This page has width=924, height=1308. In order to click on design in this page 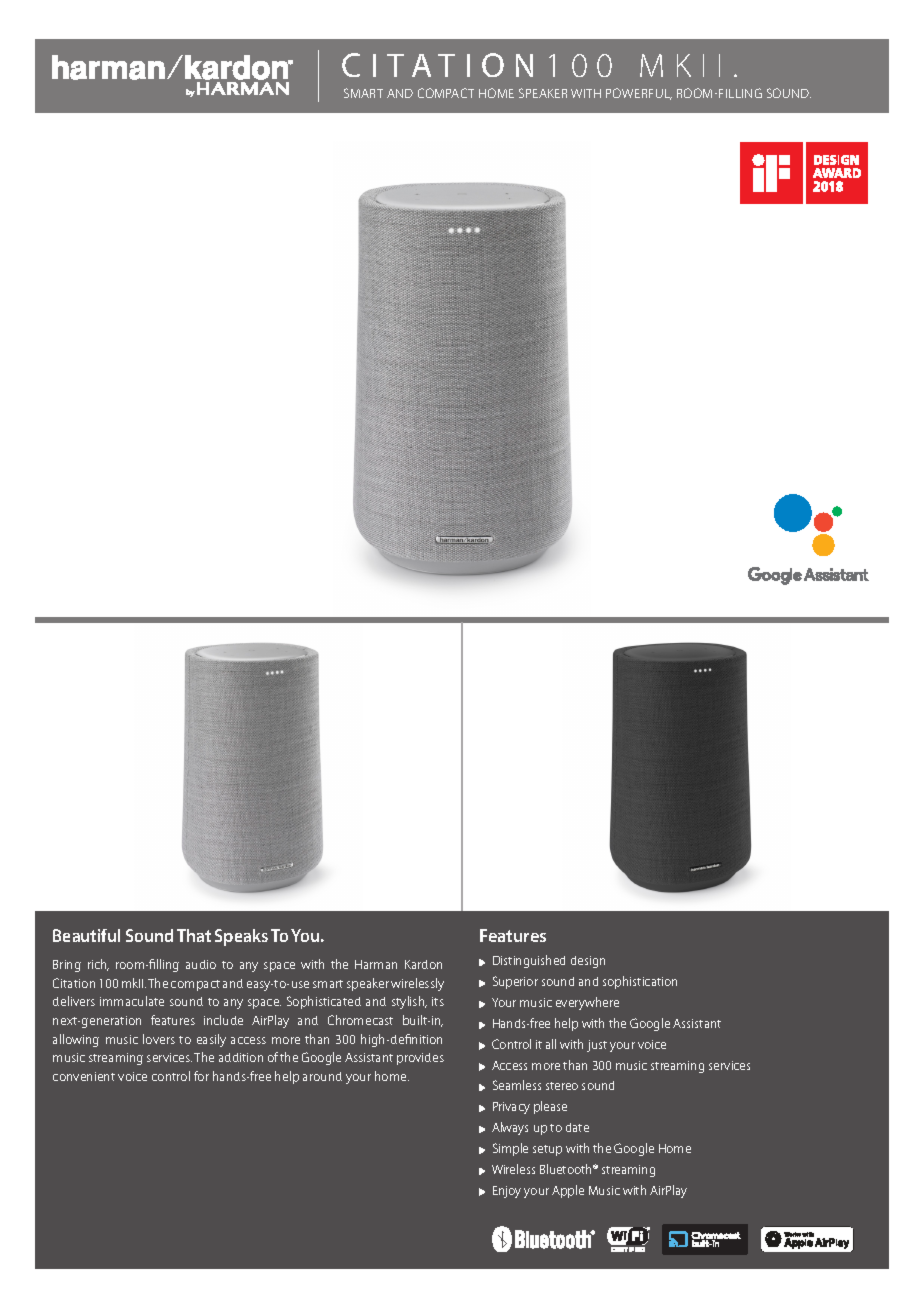, I will do `click(588, 962)`.
